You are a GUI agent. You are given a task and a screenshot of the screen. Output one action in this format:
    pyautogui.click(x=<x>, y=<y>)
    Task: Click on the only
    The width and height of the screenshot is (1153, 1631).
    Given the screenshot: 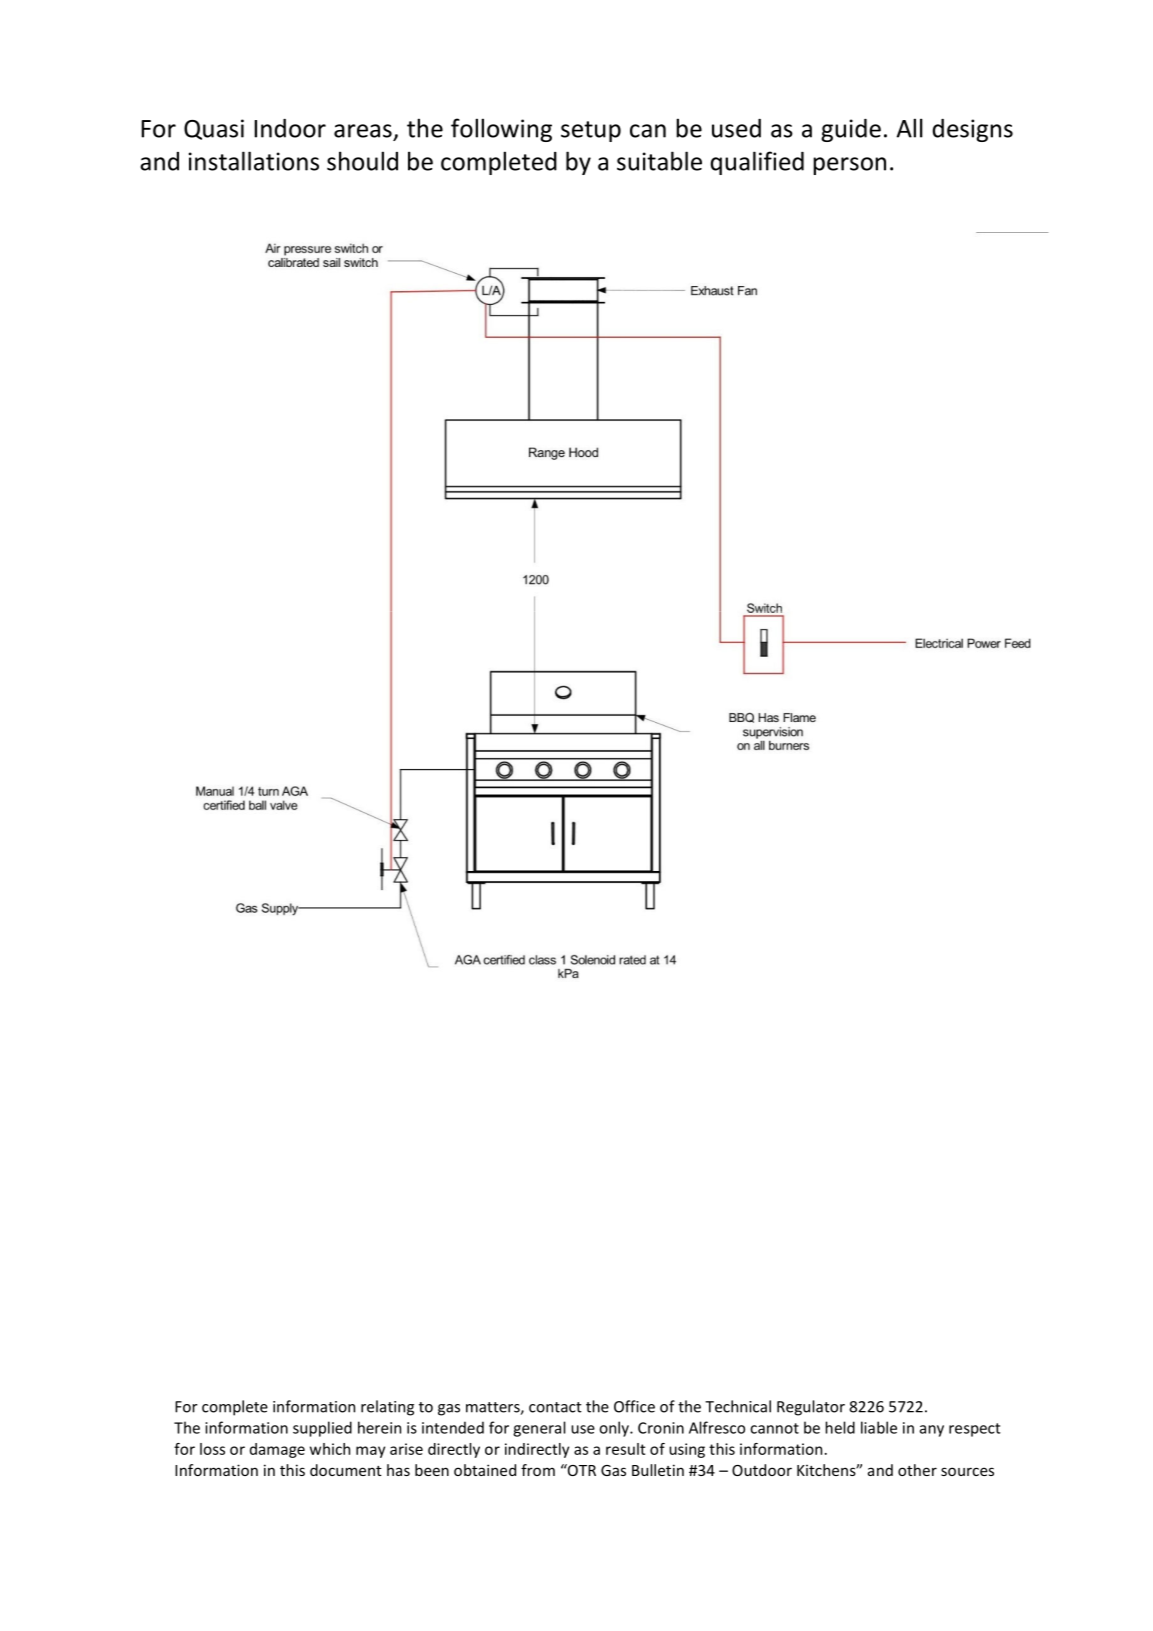 What is the action you would take?
    pyautogui.click(x=615, y=1429)
